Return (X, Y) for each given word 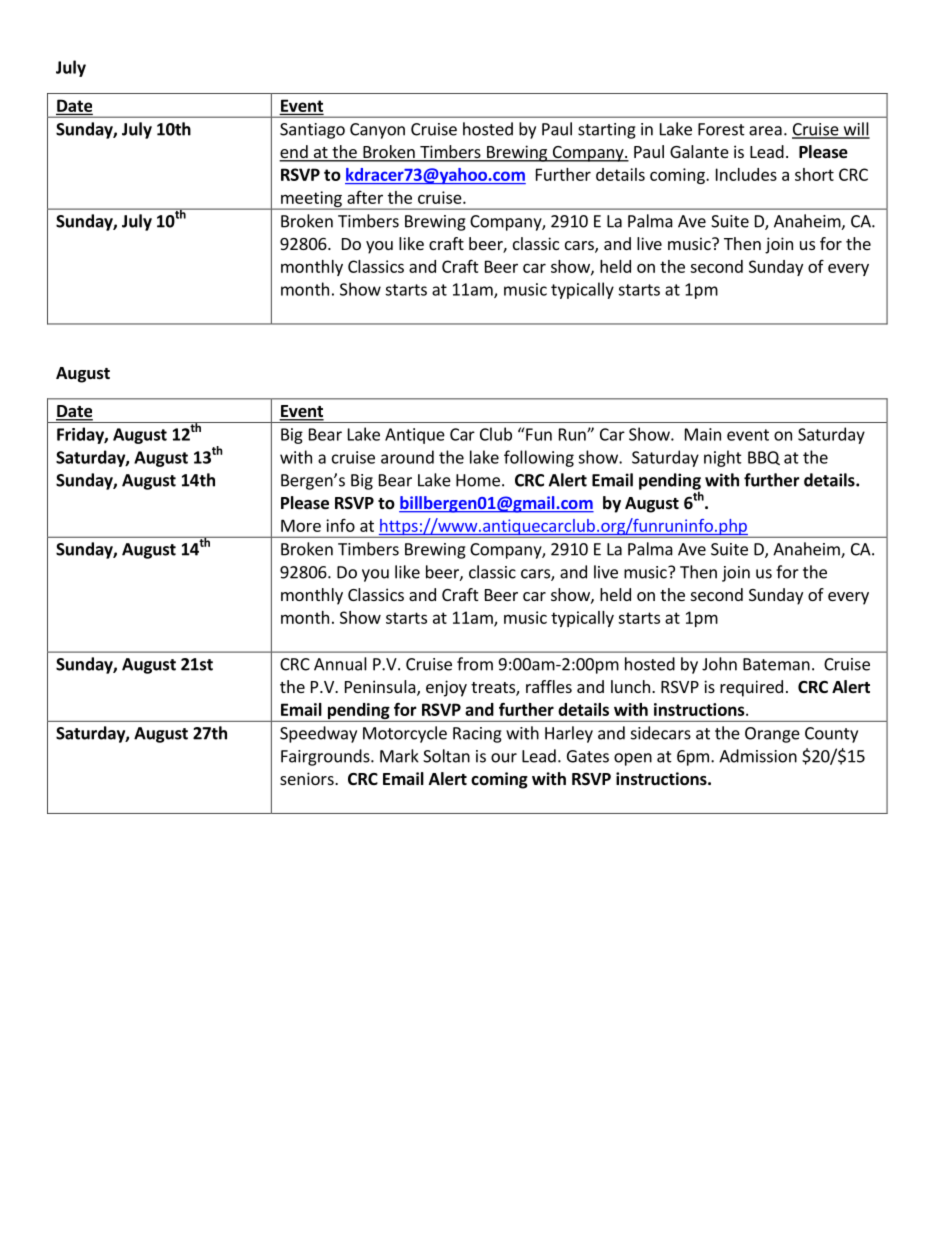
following (539, 458)
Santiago (312, 131)
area (765, 131)
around (407, 457)
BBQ (764, 458)
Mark (399, 756)
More (301, 525)
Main (703, 434)
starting (607, 131)
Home (478, 480)
